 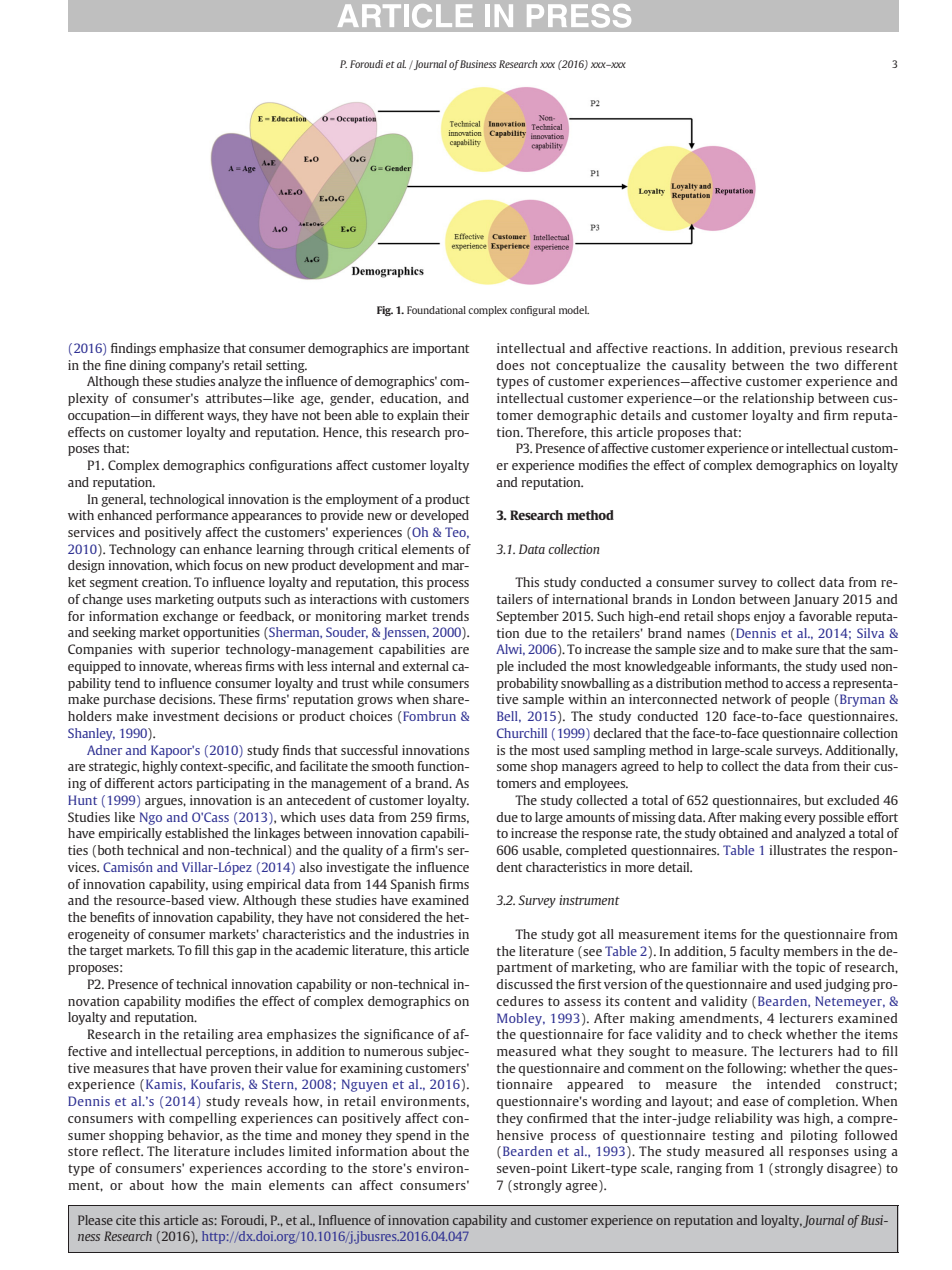 What do you see at coordinates (769, 617) in the screenshot?
I see `enjoy` at bounding box center [769, 617].
